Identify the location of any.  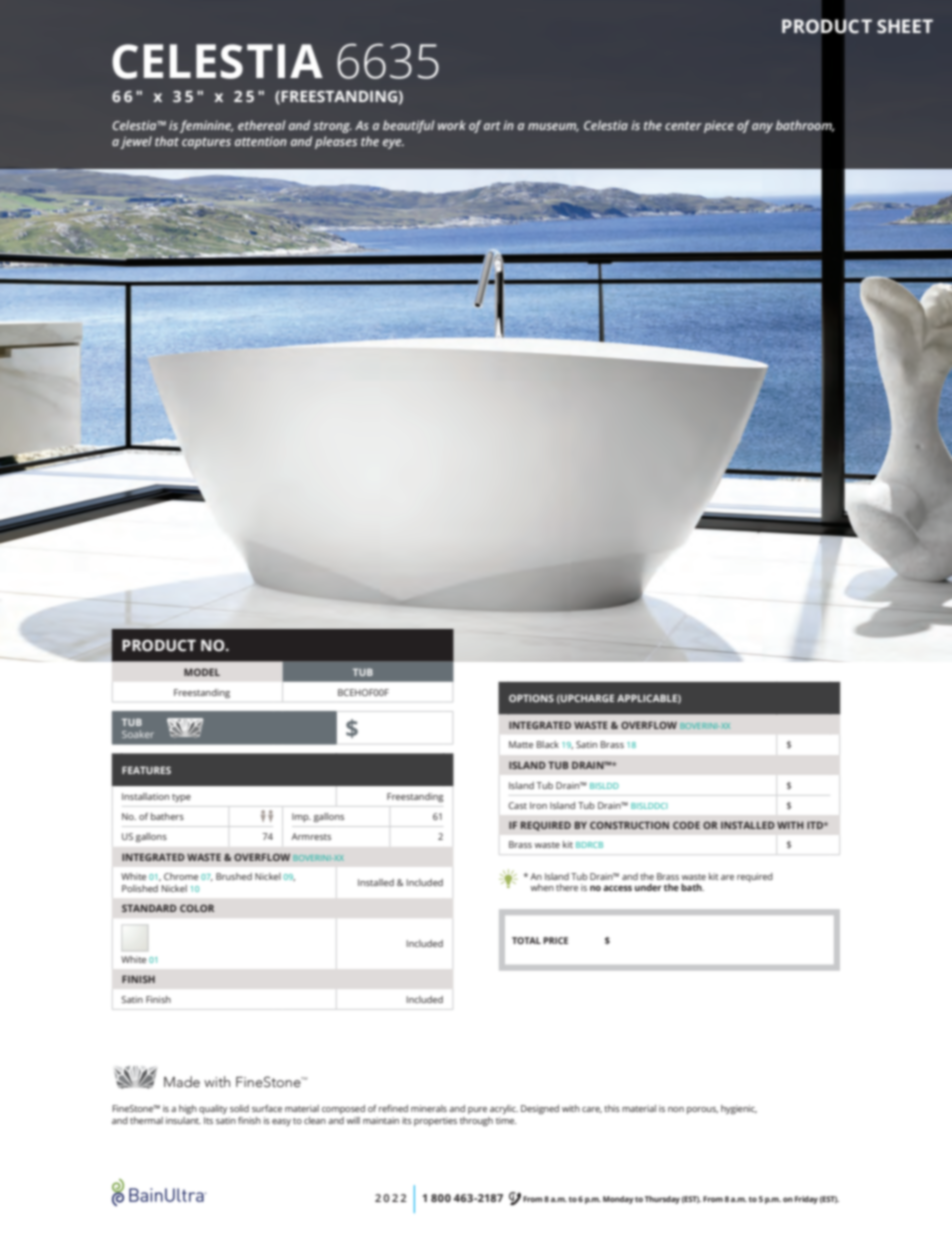
(762, 128).
